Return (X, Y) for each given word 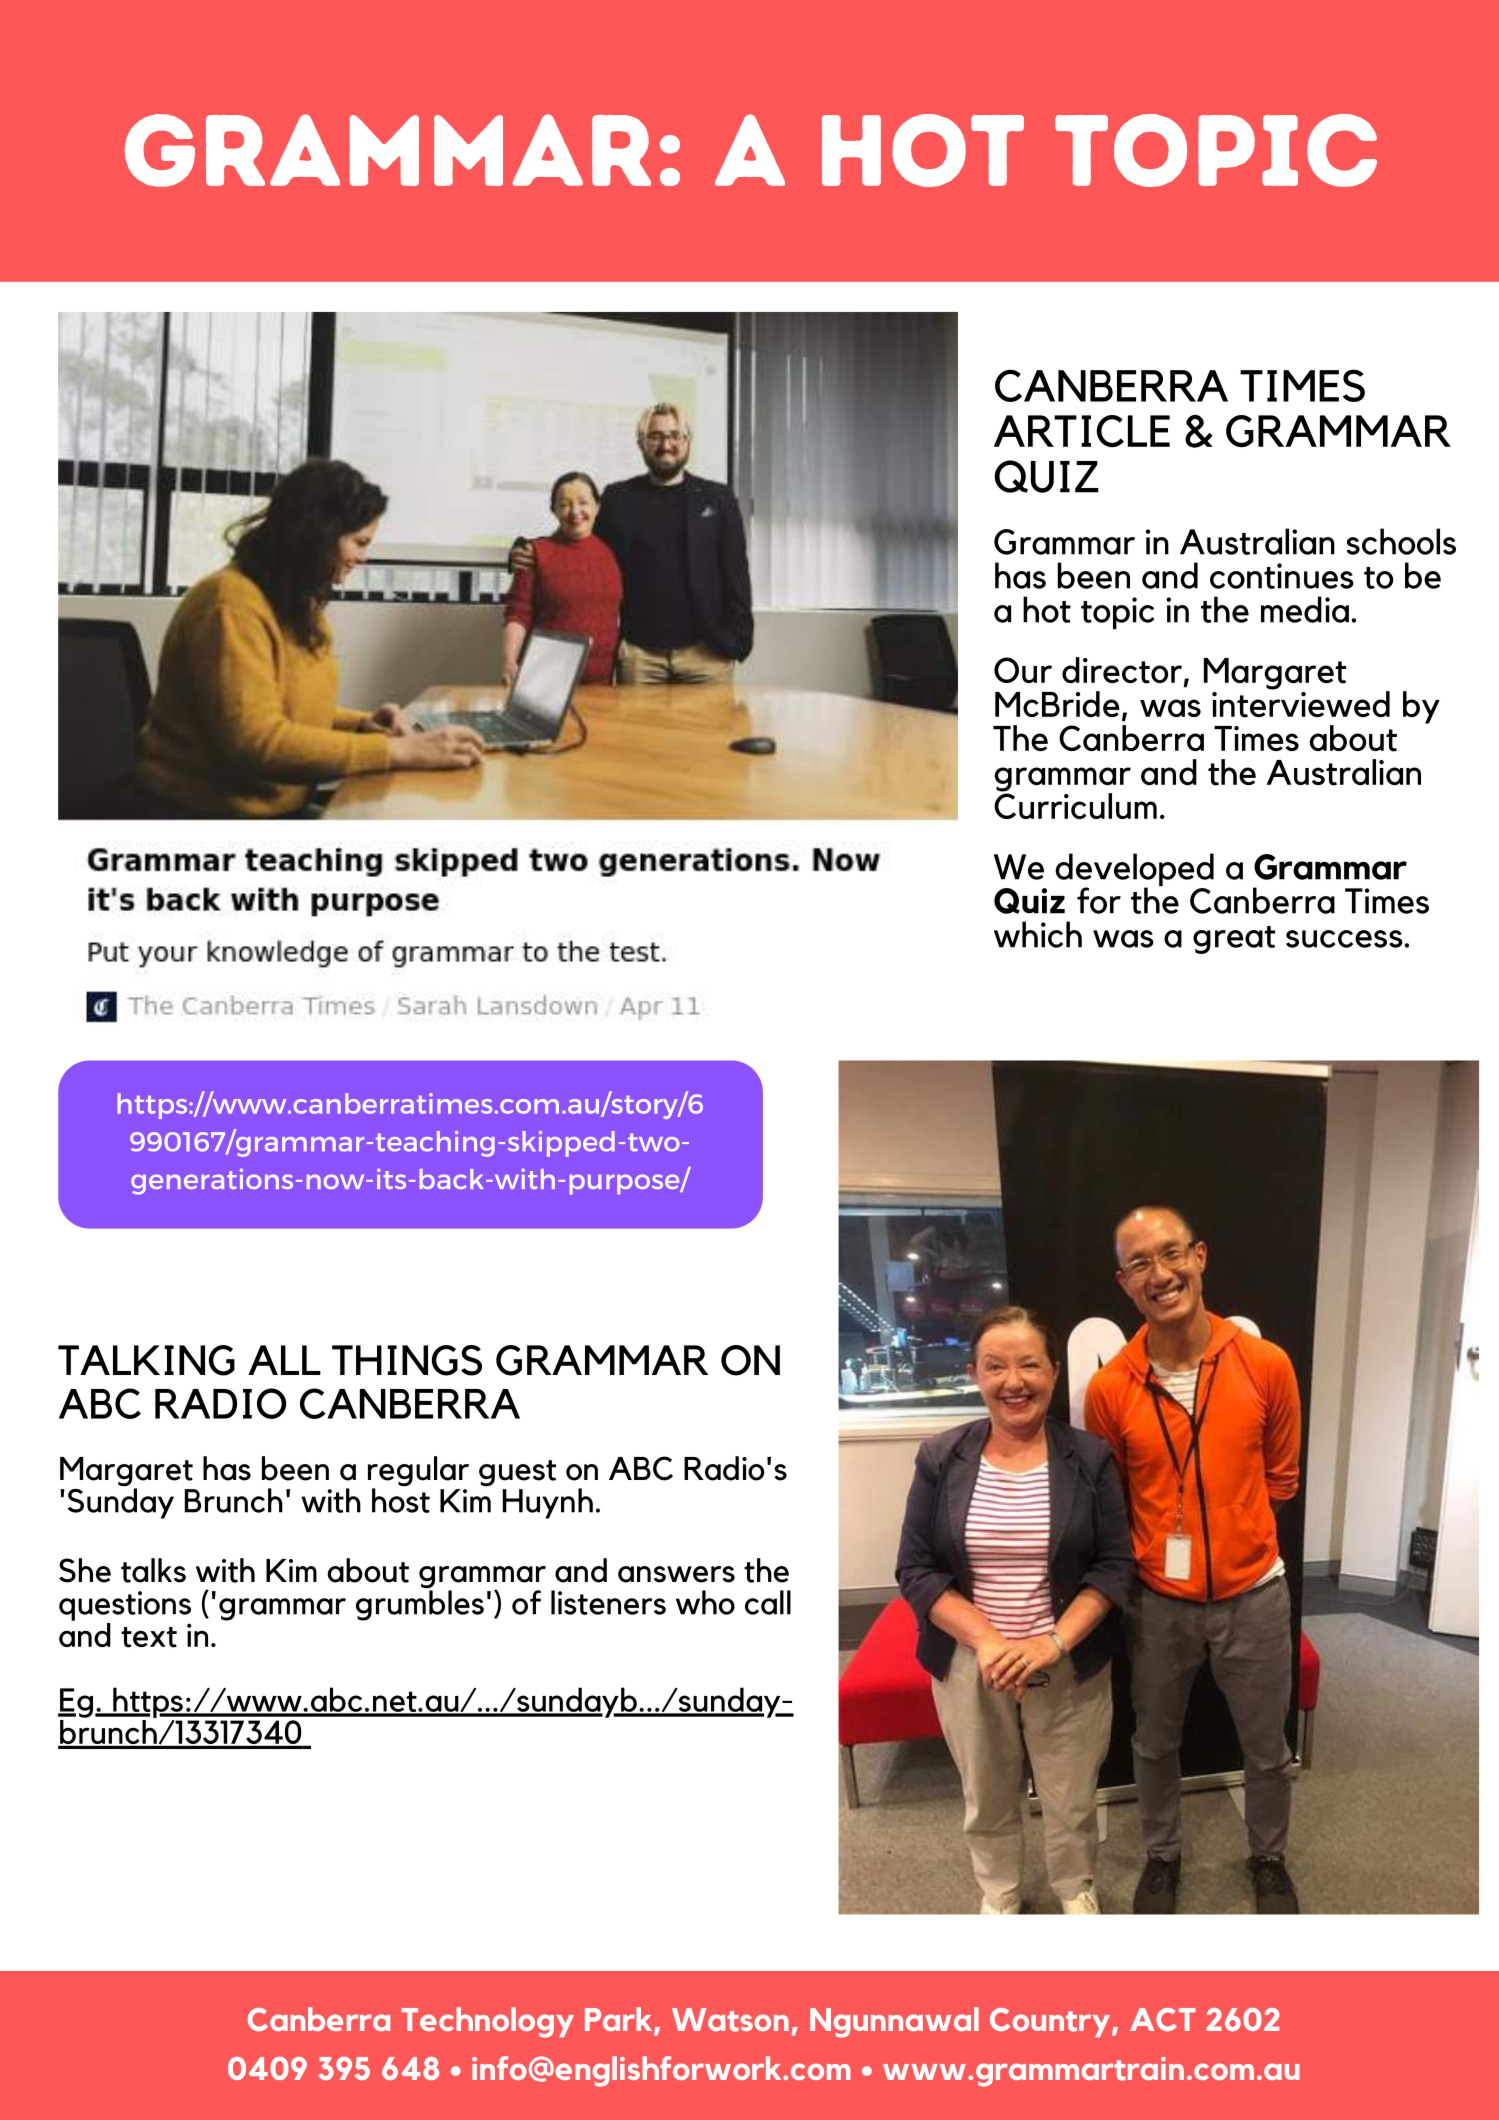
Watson (730, 2020)
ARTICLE (1082, 431)
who (705, 1602)
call (768, 1602)
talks (153, 1570)
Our (1023, 670)
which (1038, 934)
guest (517, 1473)
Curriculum (1075, 804)
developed (1134, 871)
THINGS (407, 1360)
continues (1282, 576)
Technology (487, 2022)
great (1234, 940)
